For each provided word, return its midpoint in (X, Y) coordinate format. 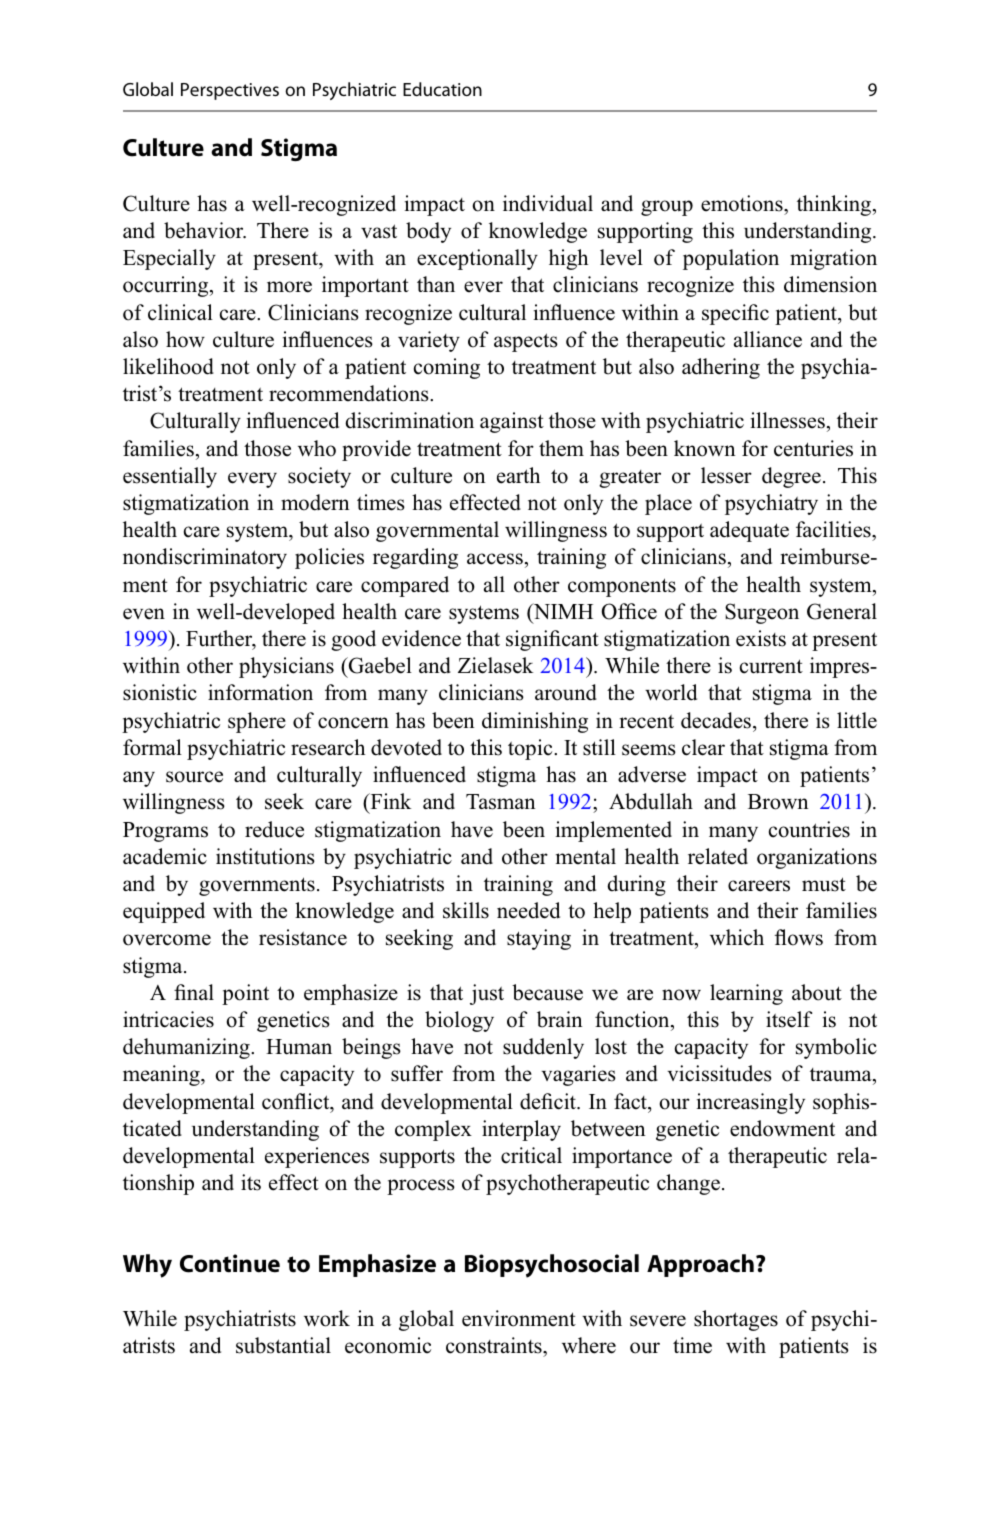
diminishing (535, 722)
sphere (257, 722)
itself (789, 1019)
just (487, 994)
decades (716, 720)
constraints (495, 1347)
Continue (230, 1263)
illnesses (788, 420)
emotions (743, 203)
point (245, 994)
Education (442, 89)
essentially (170, 477)
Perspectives (230, 91)
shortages (736, 1320)
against (512, 422)
